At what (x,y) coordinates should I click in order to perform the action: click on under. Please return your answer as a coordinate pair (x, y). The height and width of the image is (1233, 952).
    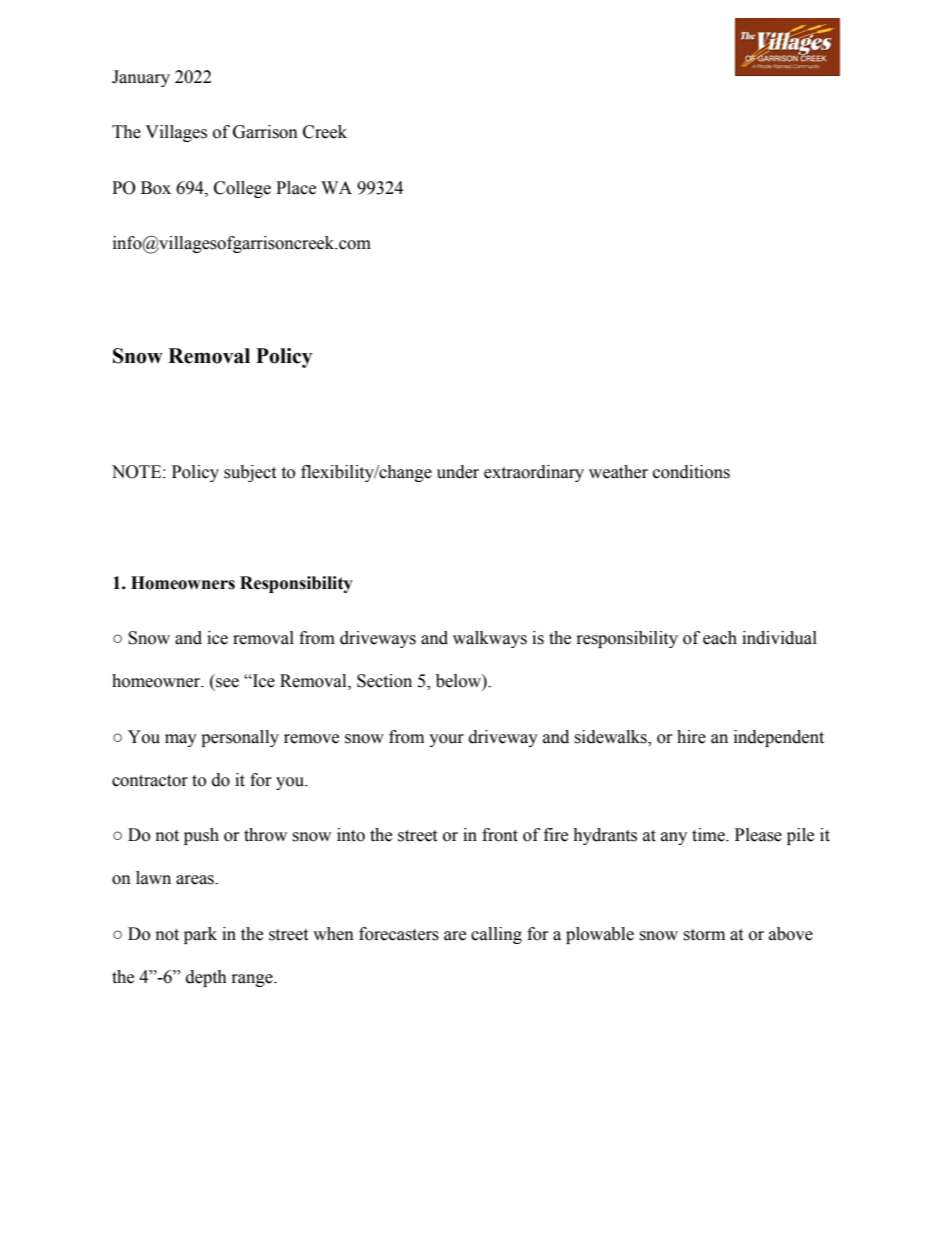
    Looking at the image, I should click on (458, 472).
